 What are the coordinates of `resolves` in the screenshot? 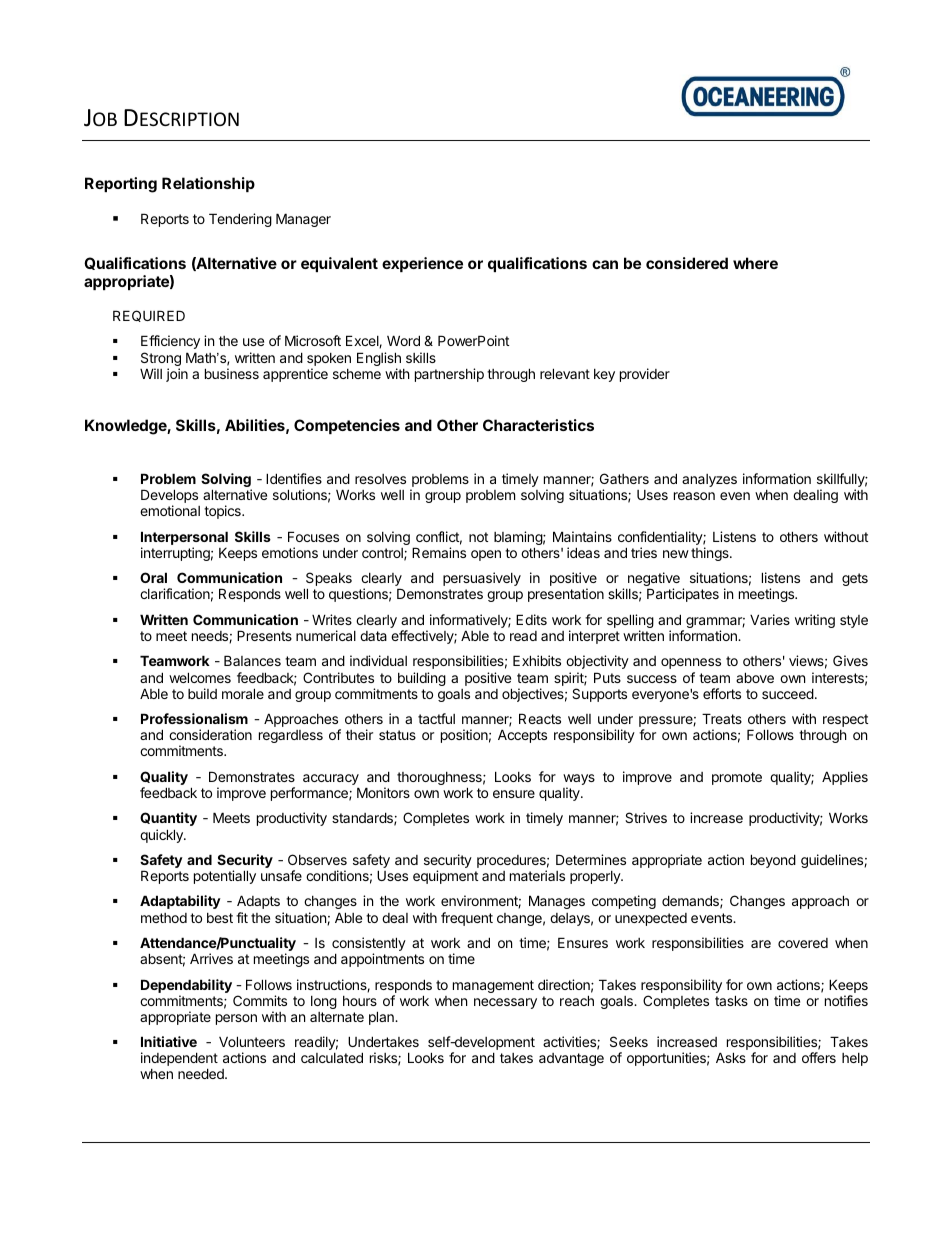 It's located at (380, 479).
